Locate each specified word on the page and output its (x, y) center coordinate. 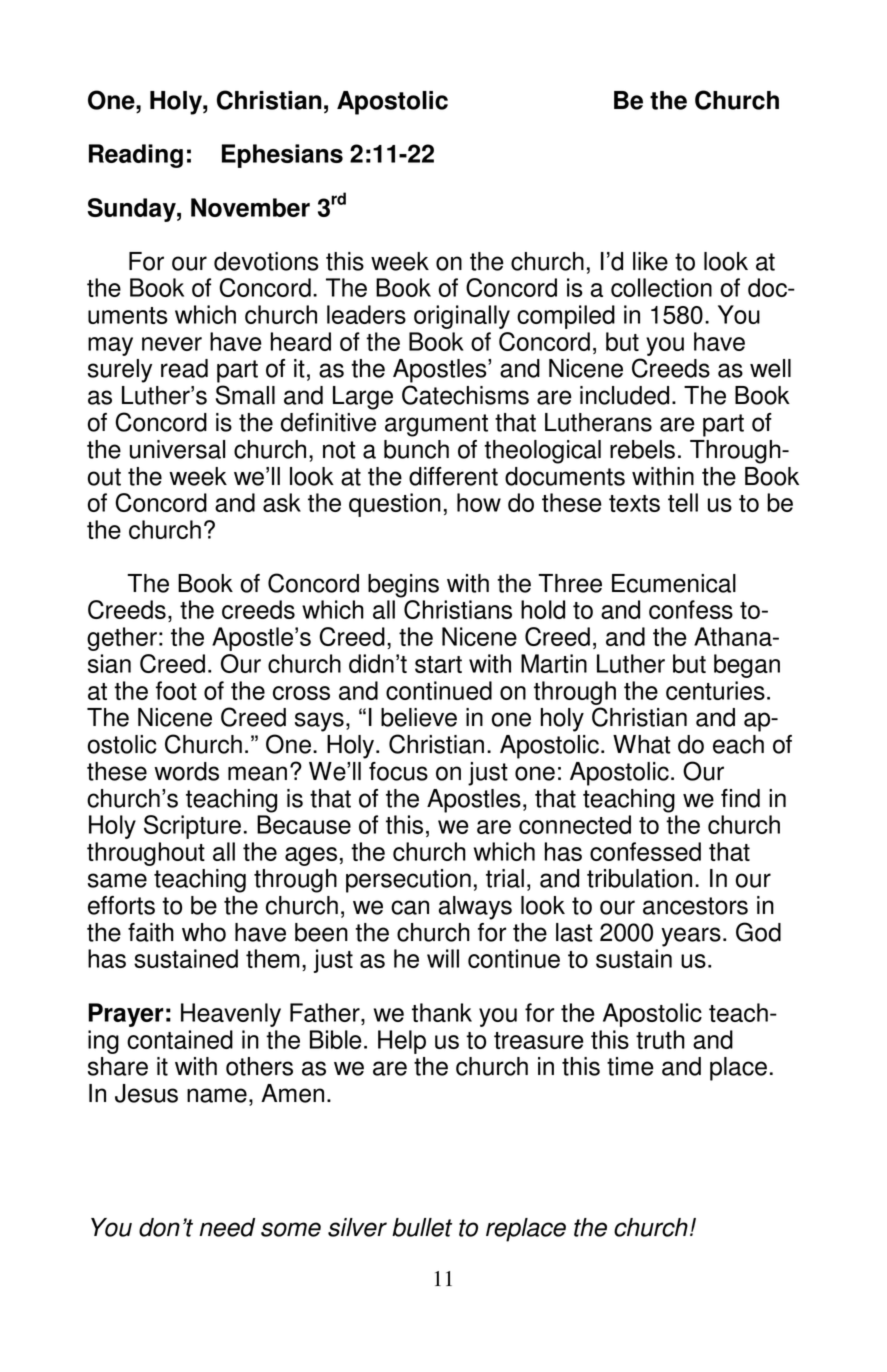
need (227, 1227)
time (630, 1066)
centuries (715, 690)
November (250, 207)
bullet (422, 1227)
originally (462, 317)
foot (176, 690)
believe (419, 717)
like (650, 261)
